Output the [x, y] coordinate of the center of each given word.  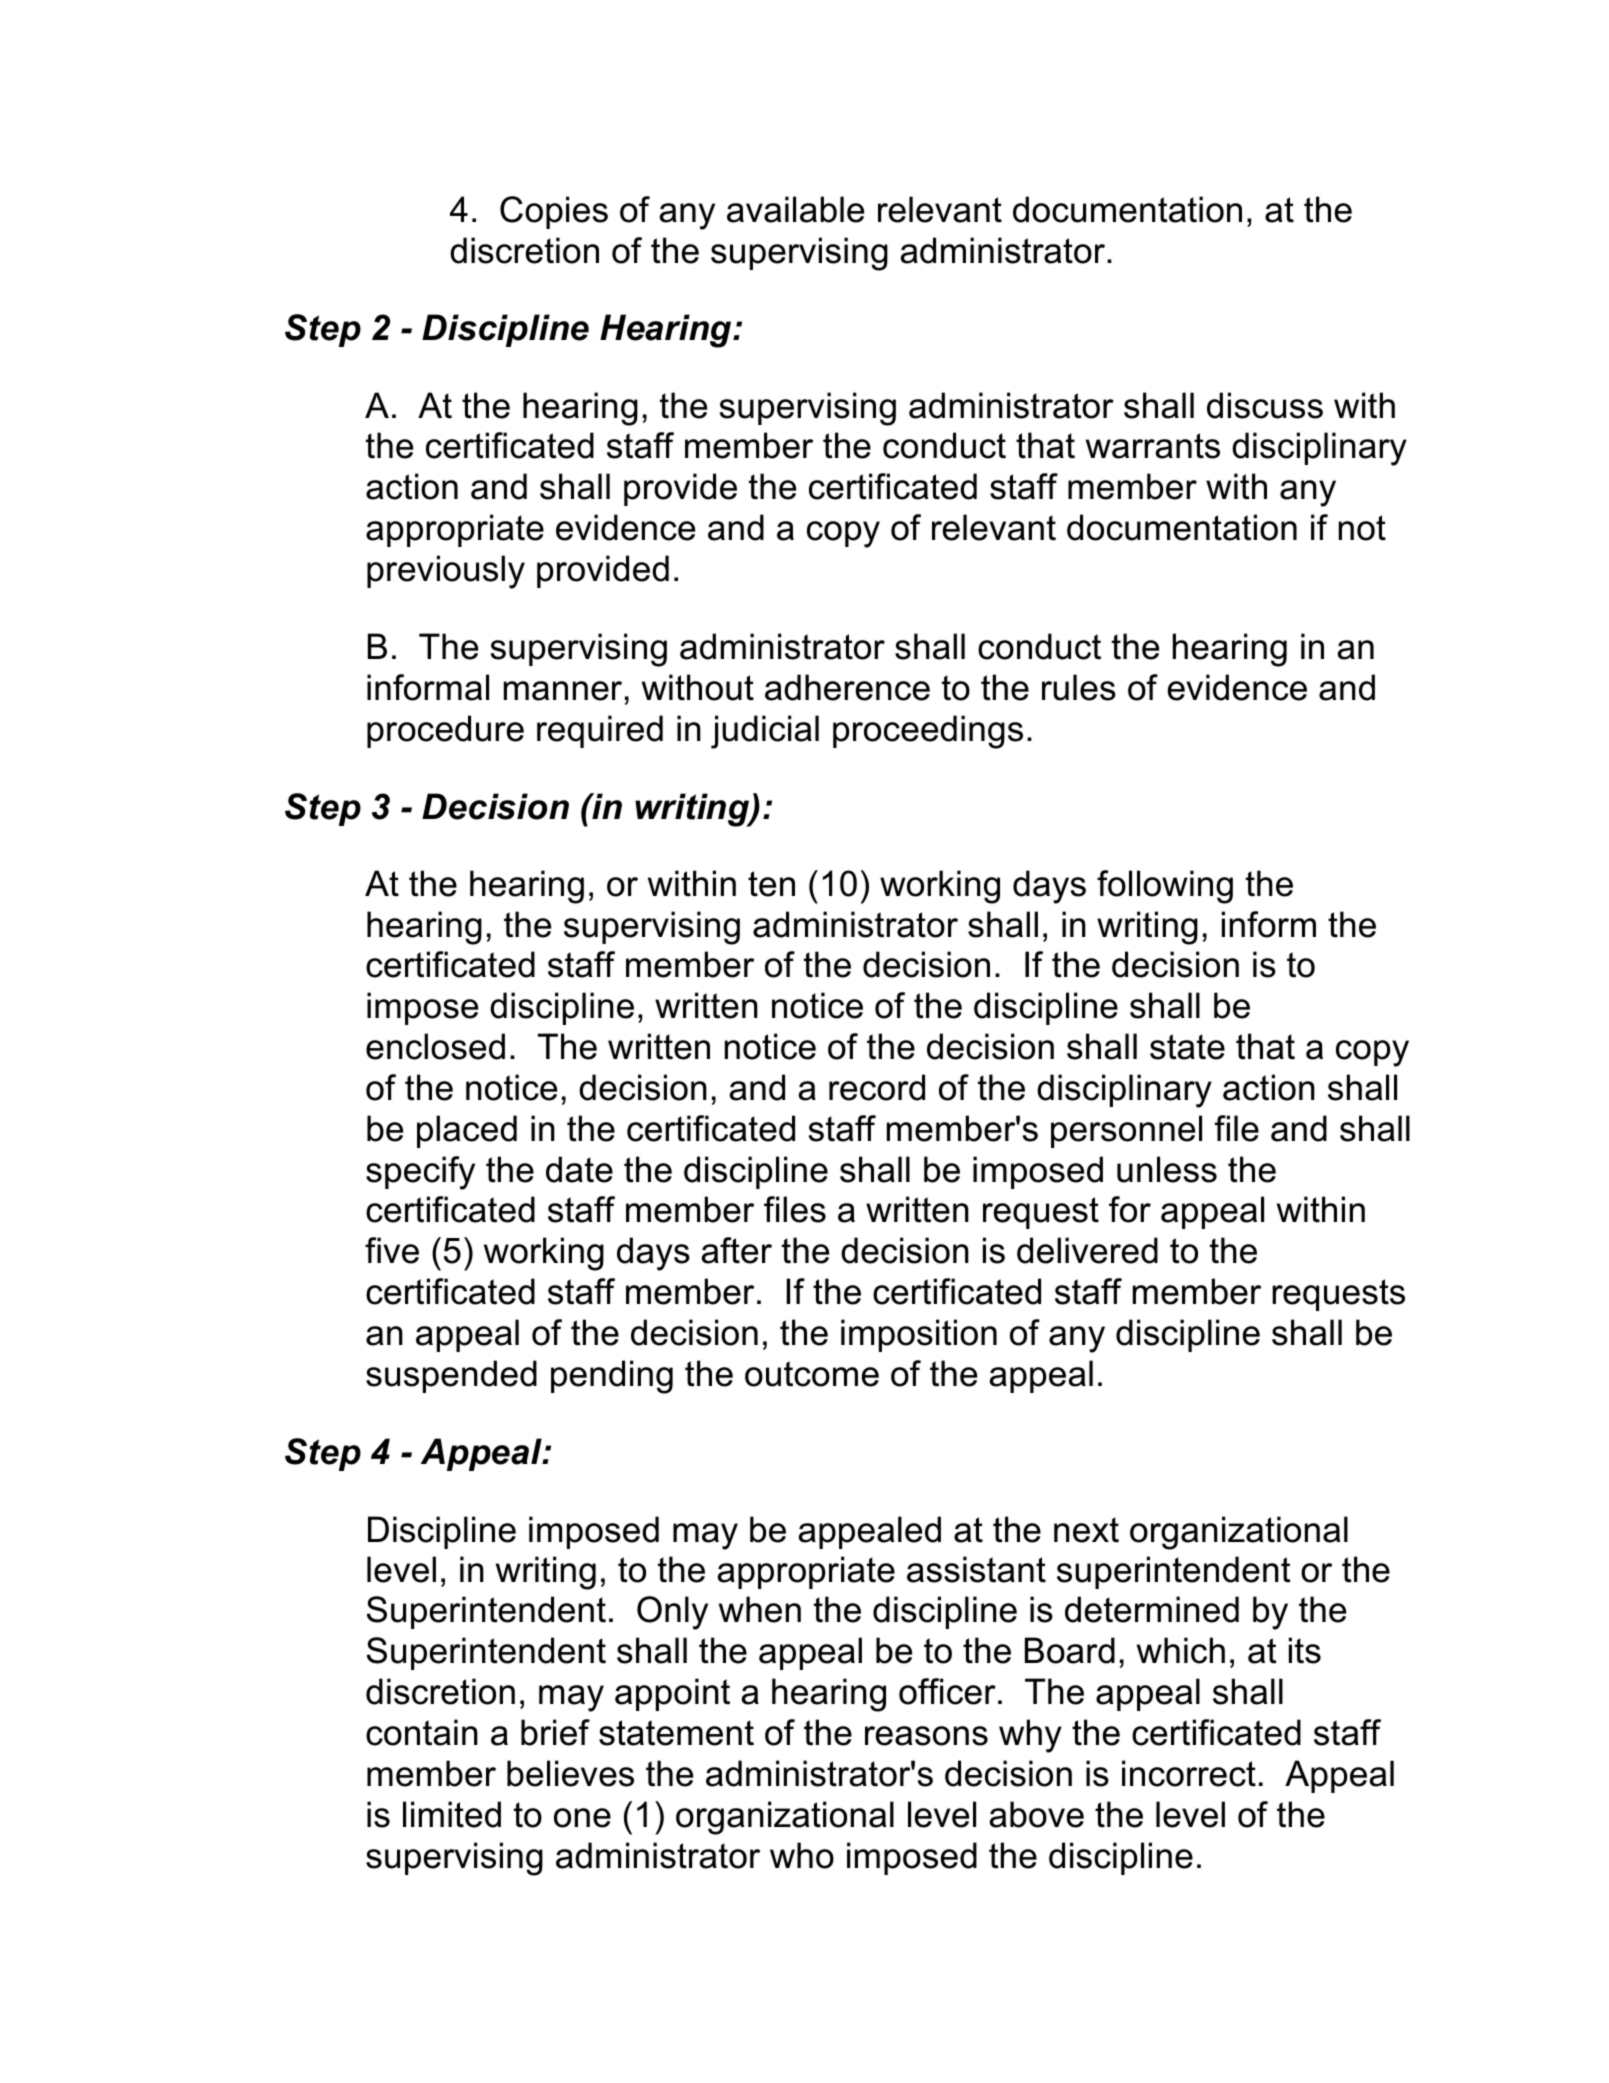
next [1086, 1530]
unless [1167, 1169]
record [877, 1087]
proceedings [928, 732]
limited [452, 1814]
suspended [451, 1376]
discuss [1265, 405]
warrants [1153, 446]
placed [467, 1131]
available [795, 209]
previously [446, 572]
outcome [812, 1374]
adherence [847, 687]
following [1165, 887]
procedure [445, 731]
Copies [554, 212]
